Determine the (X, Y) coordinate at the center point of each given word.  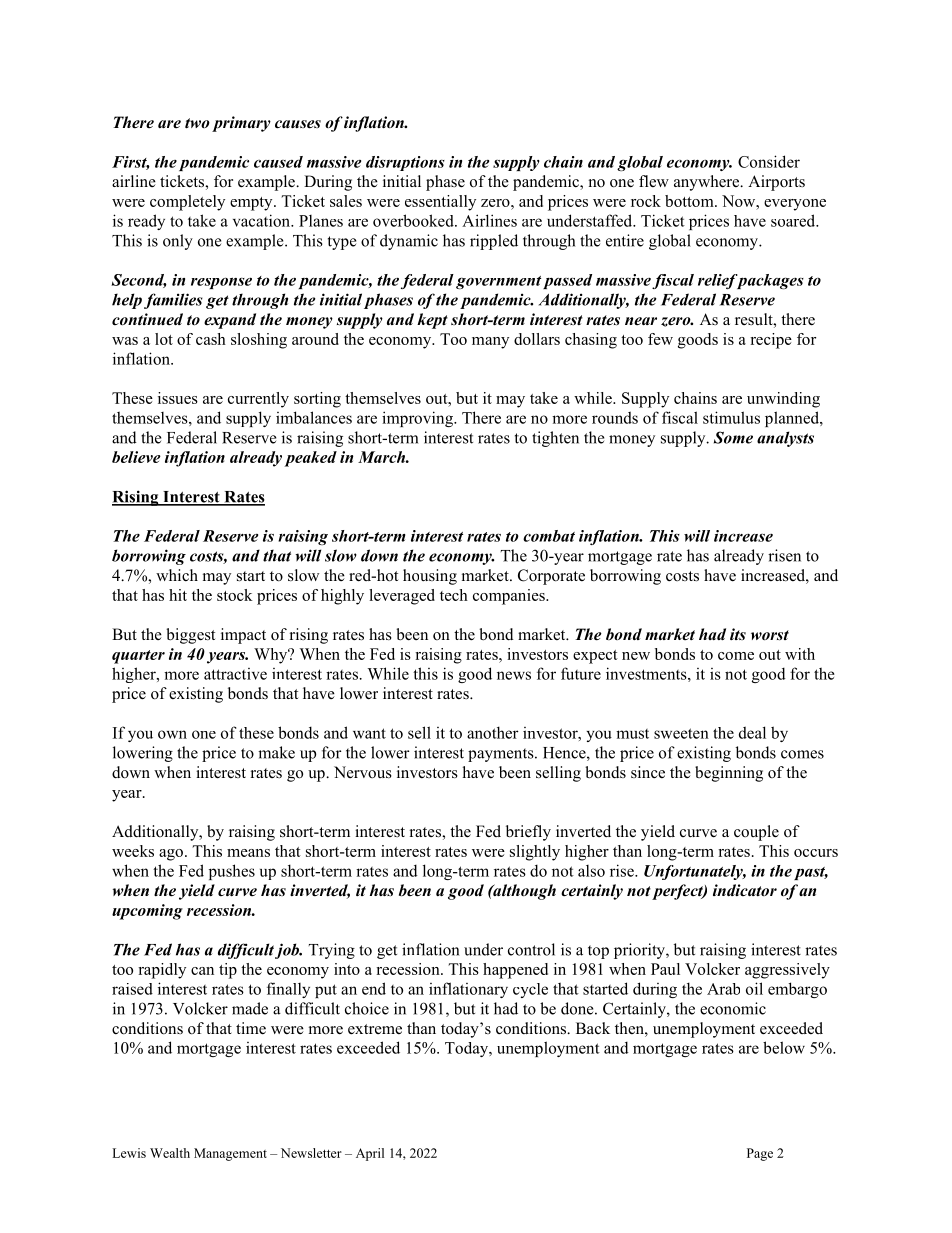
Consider (769, 161)
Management (230, 1154)
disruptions (405, 163)
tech (454, 595)
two (197, 123)
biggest (190, 636)
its (738, 634)
